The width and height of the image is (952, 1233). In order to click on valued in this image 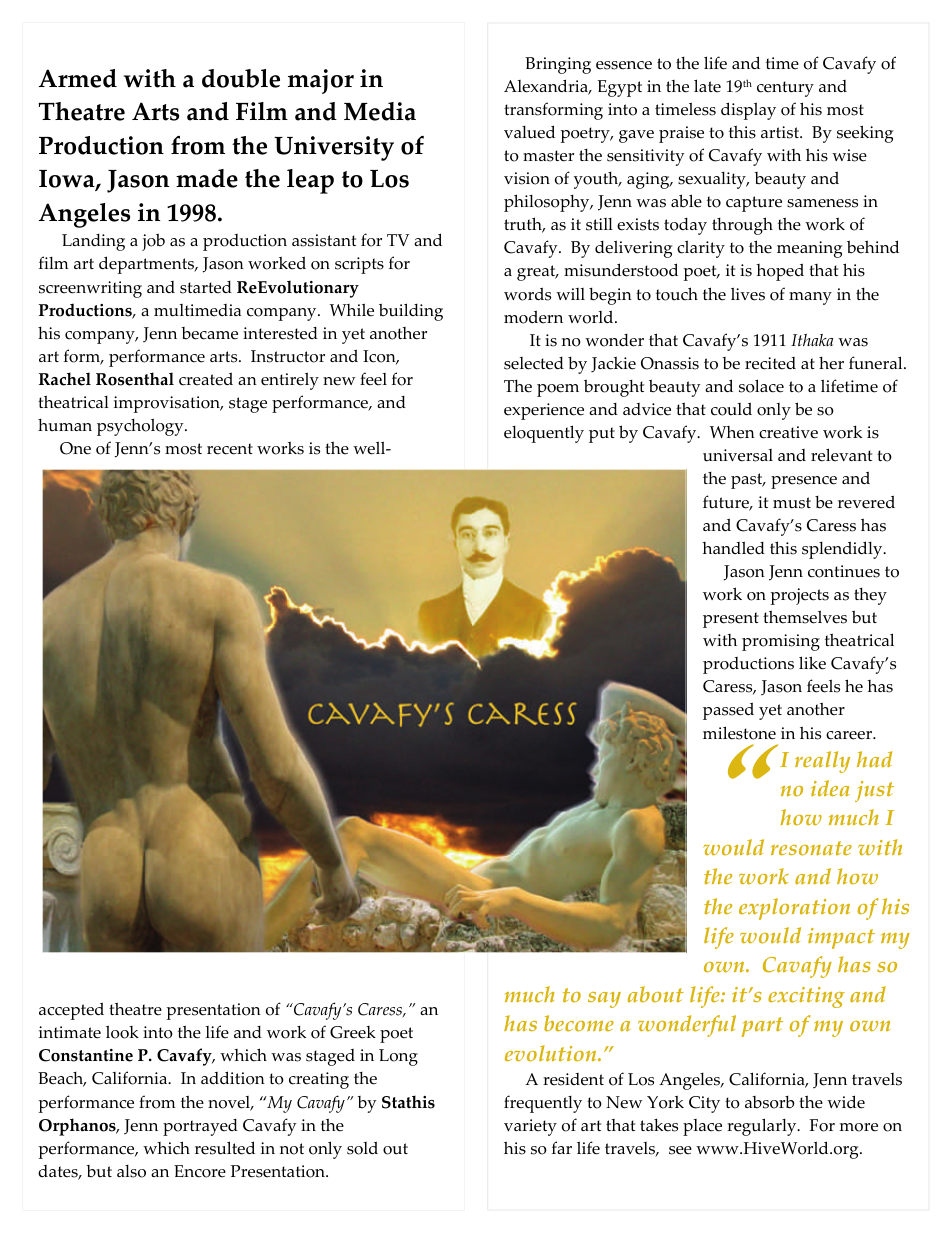, I will do `click(529, 132)`.
